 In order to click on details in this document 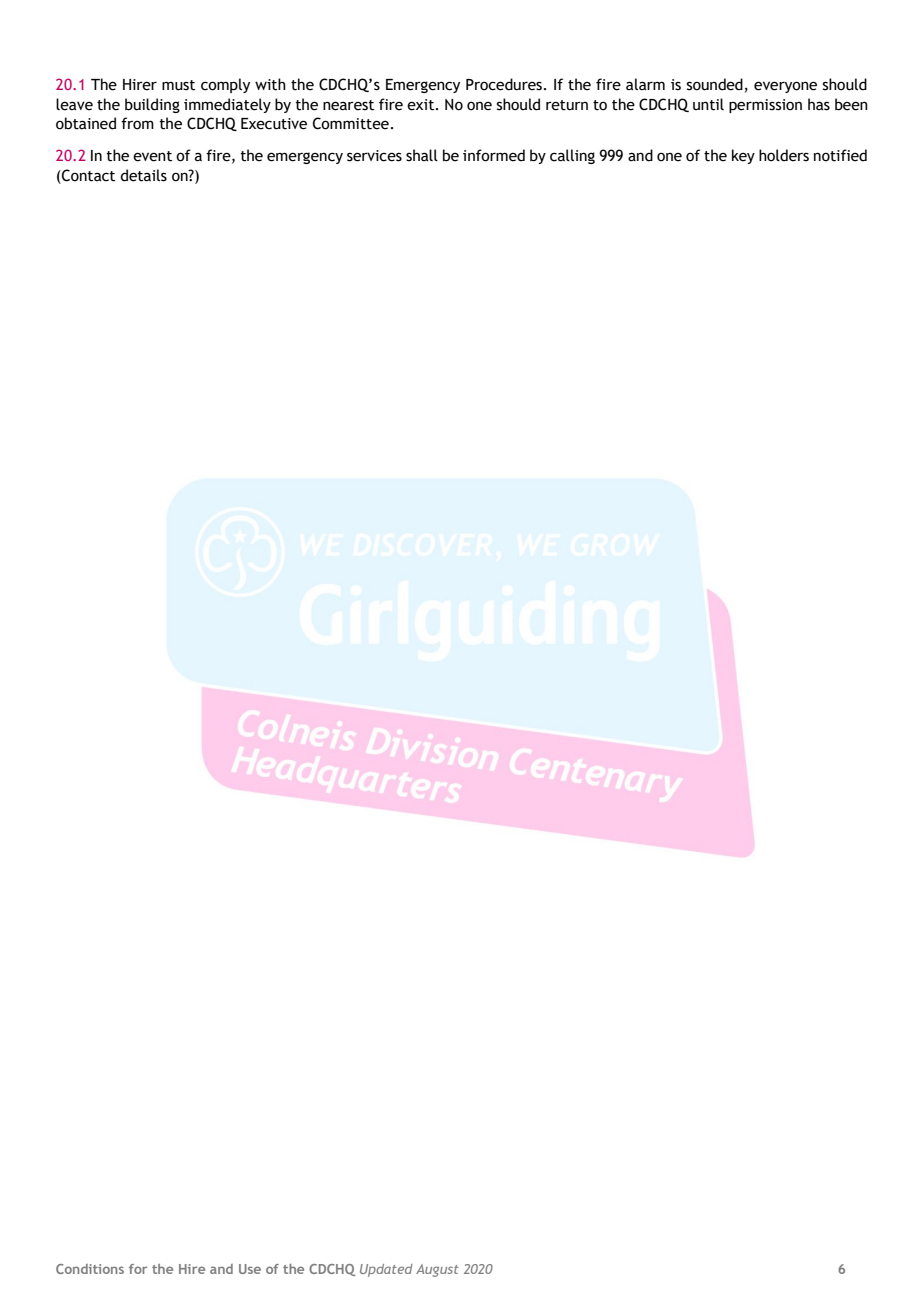, I will do `click(143, 175)`.
